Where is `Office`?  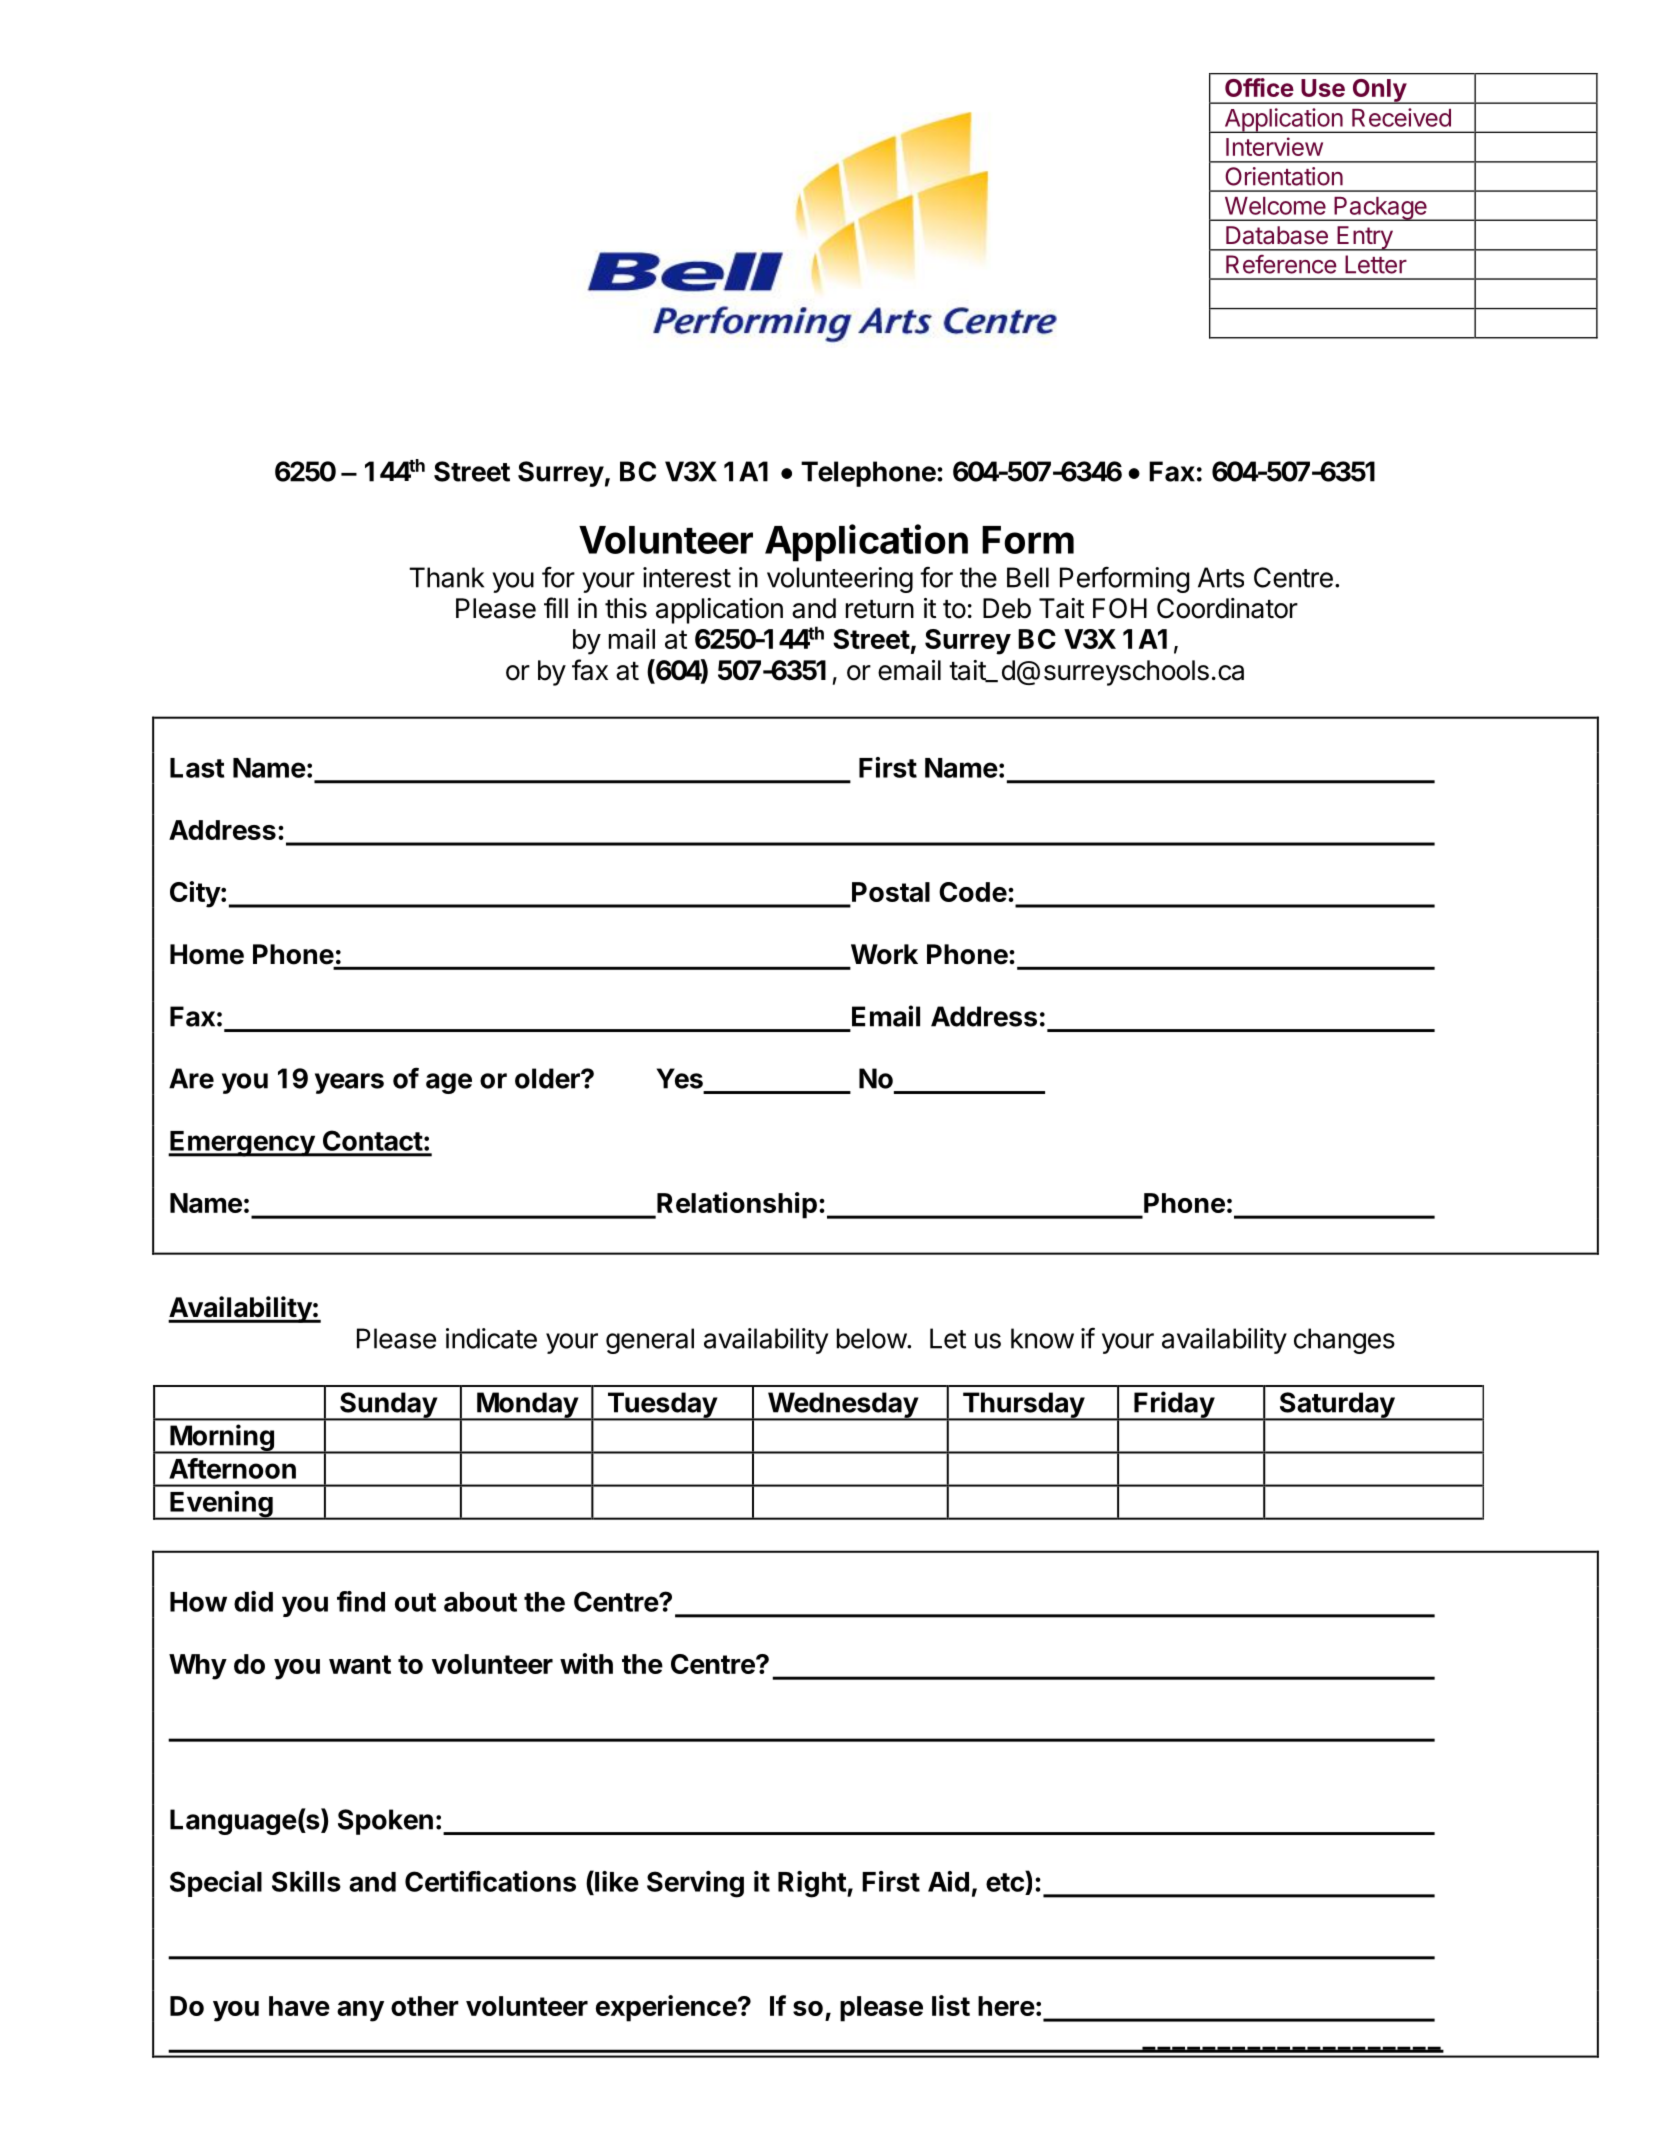
Office is located at coordinates (1259, 87).
